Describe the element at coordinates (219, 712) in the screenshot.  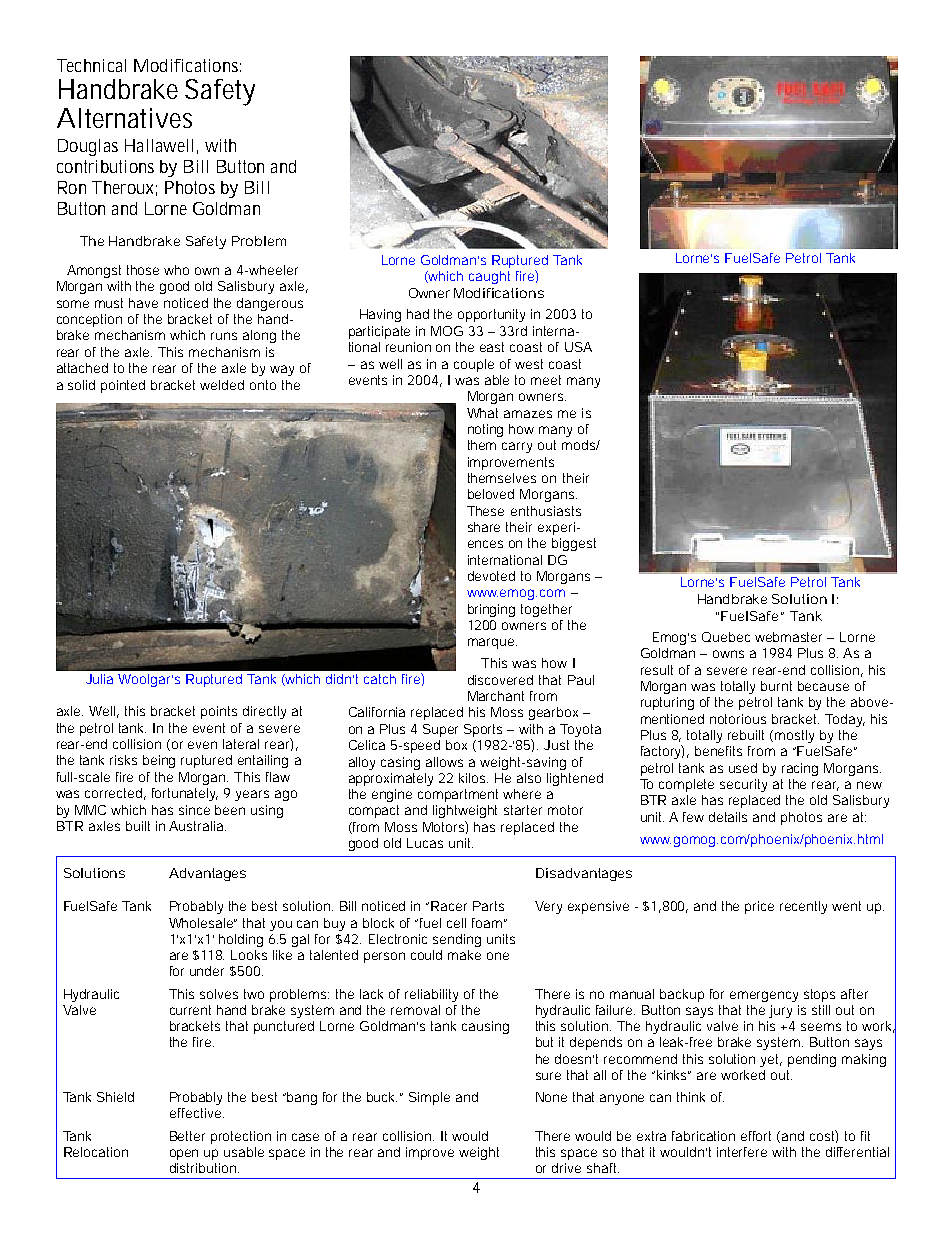
I see `points` at that location.
